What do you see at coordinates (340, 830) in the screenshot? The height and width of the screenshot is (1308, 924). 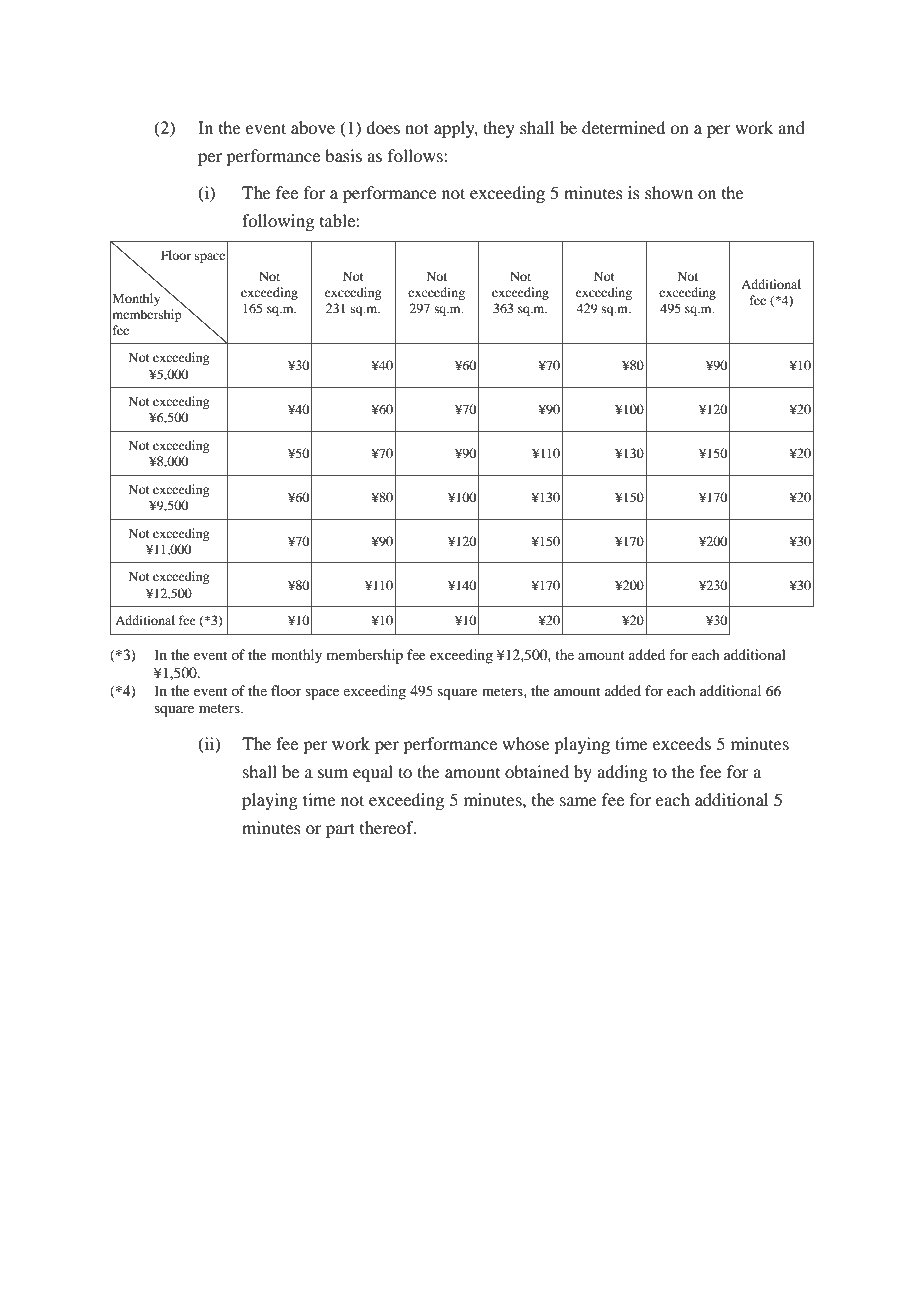 I see `part` at bounding box center [340, 830].
